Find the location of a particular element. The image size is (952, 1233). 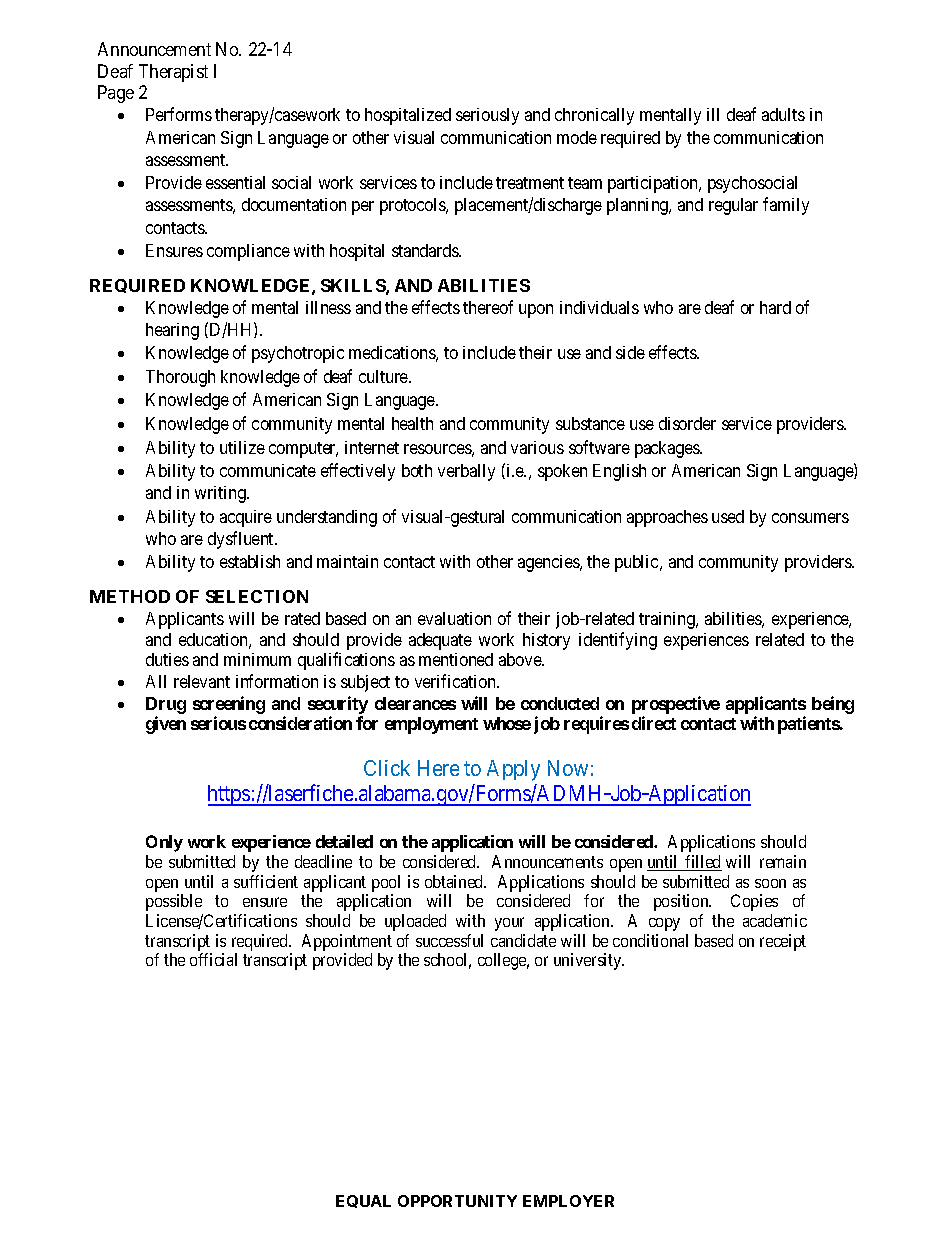

Therapist is located at coordinates (173, 73).
